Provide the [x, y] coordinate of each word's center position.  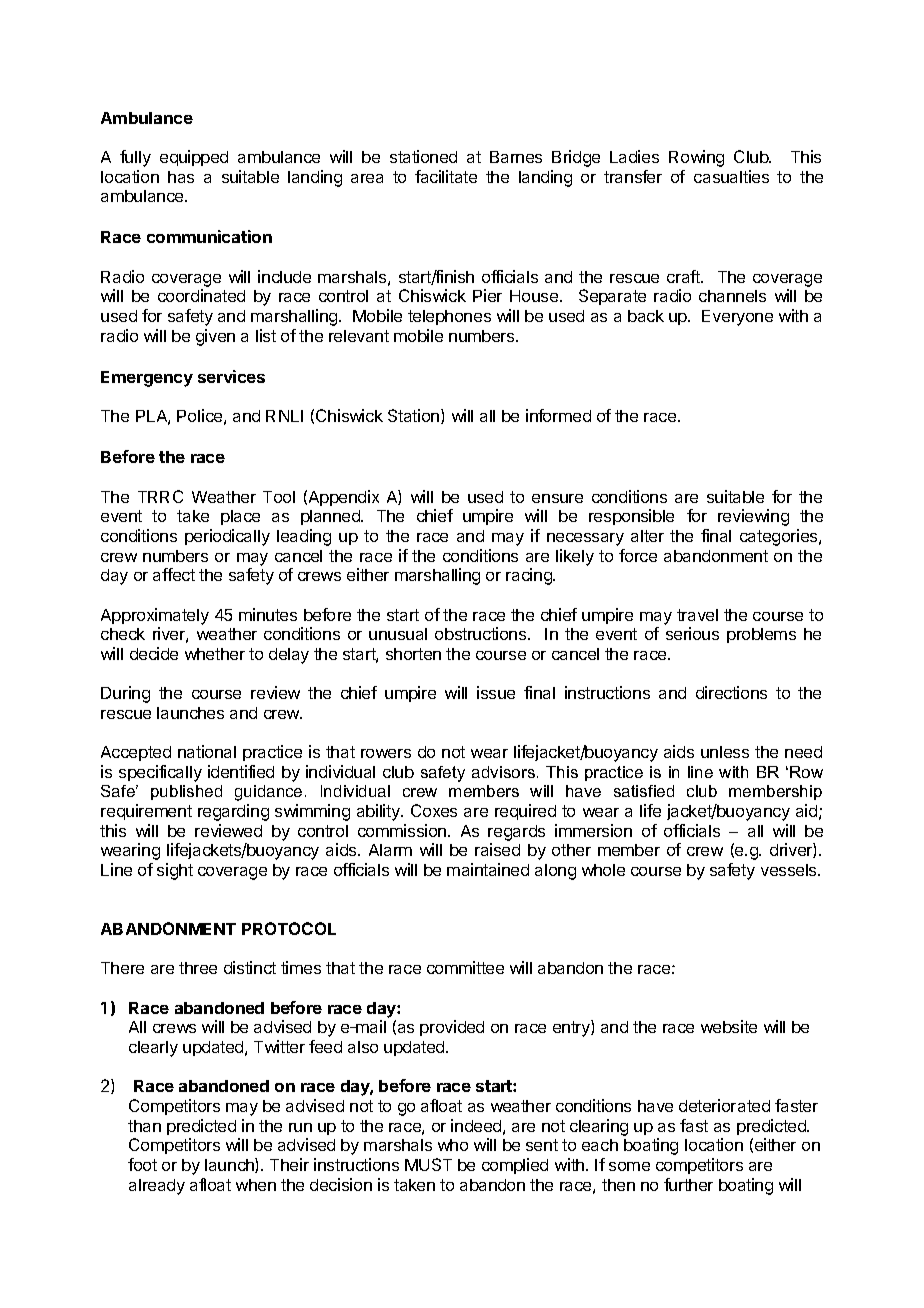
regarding [233, 812]
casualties [731, 176]
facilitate [446, 176]
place [240, 517]
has [181, 177]
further [688, 1184]
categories [780, 537]
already [157, 1187]
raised [497, 849]
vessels [790, 870]
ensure [557, 498]
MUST [428, 1164]
